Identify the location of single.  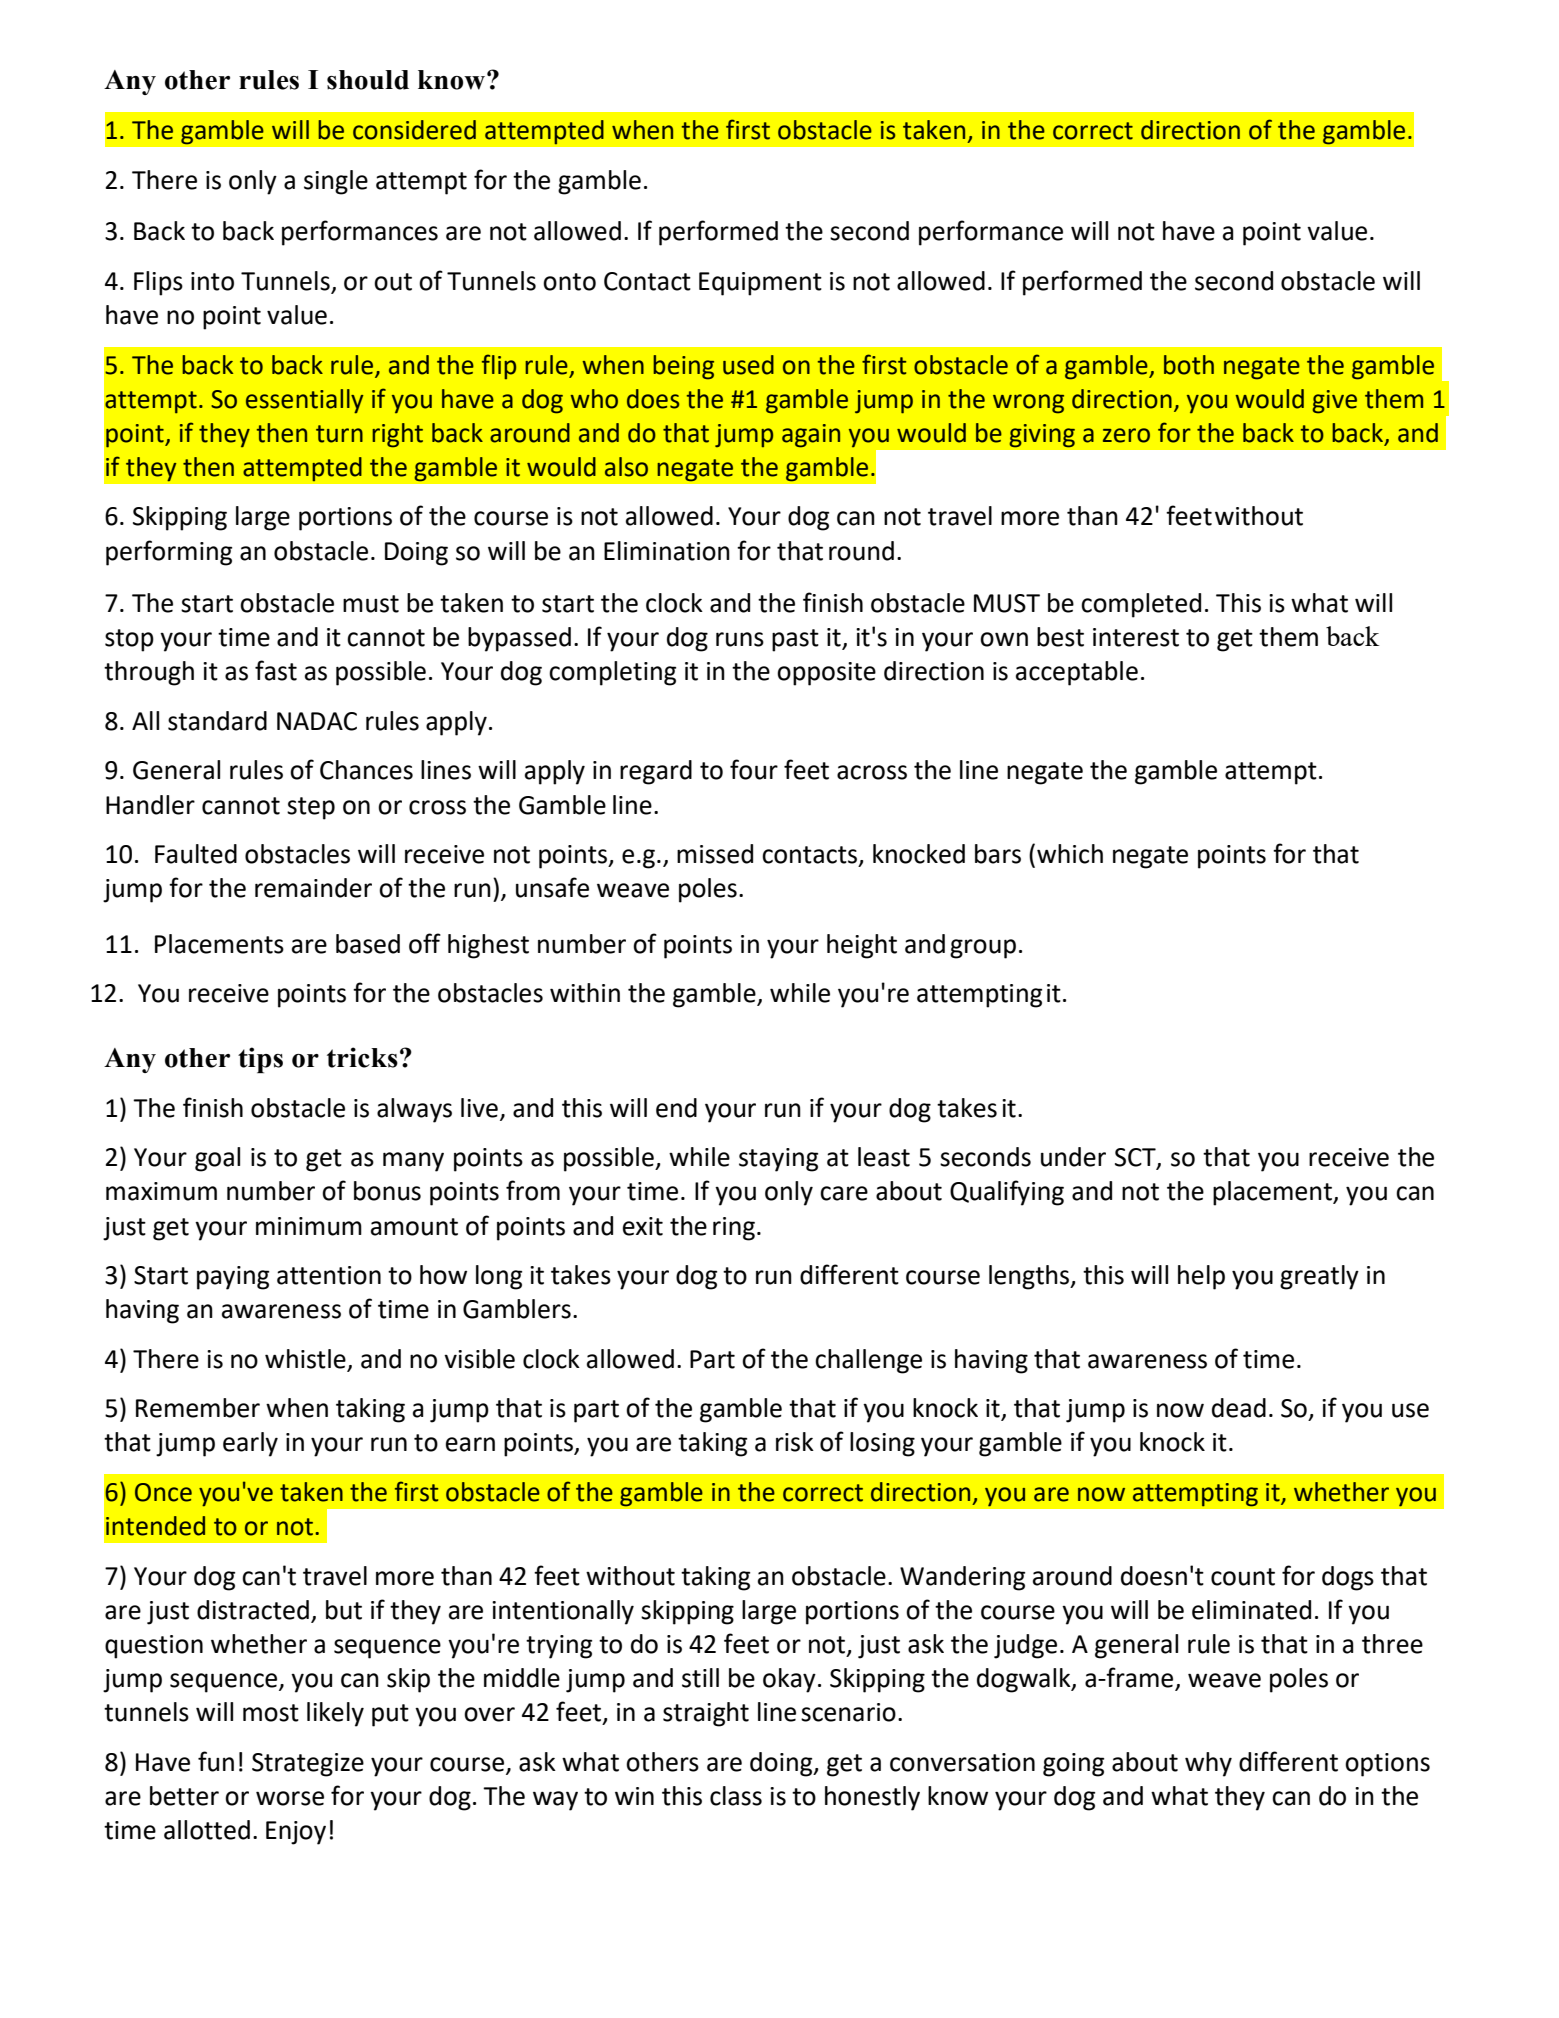
(336, 182).
